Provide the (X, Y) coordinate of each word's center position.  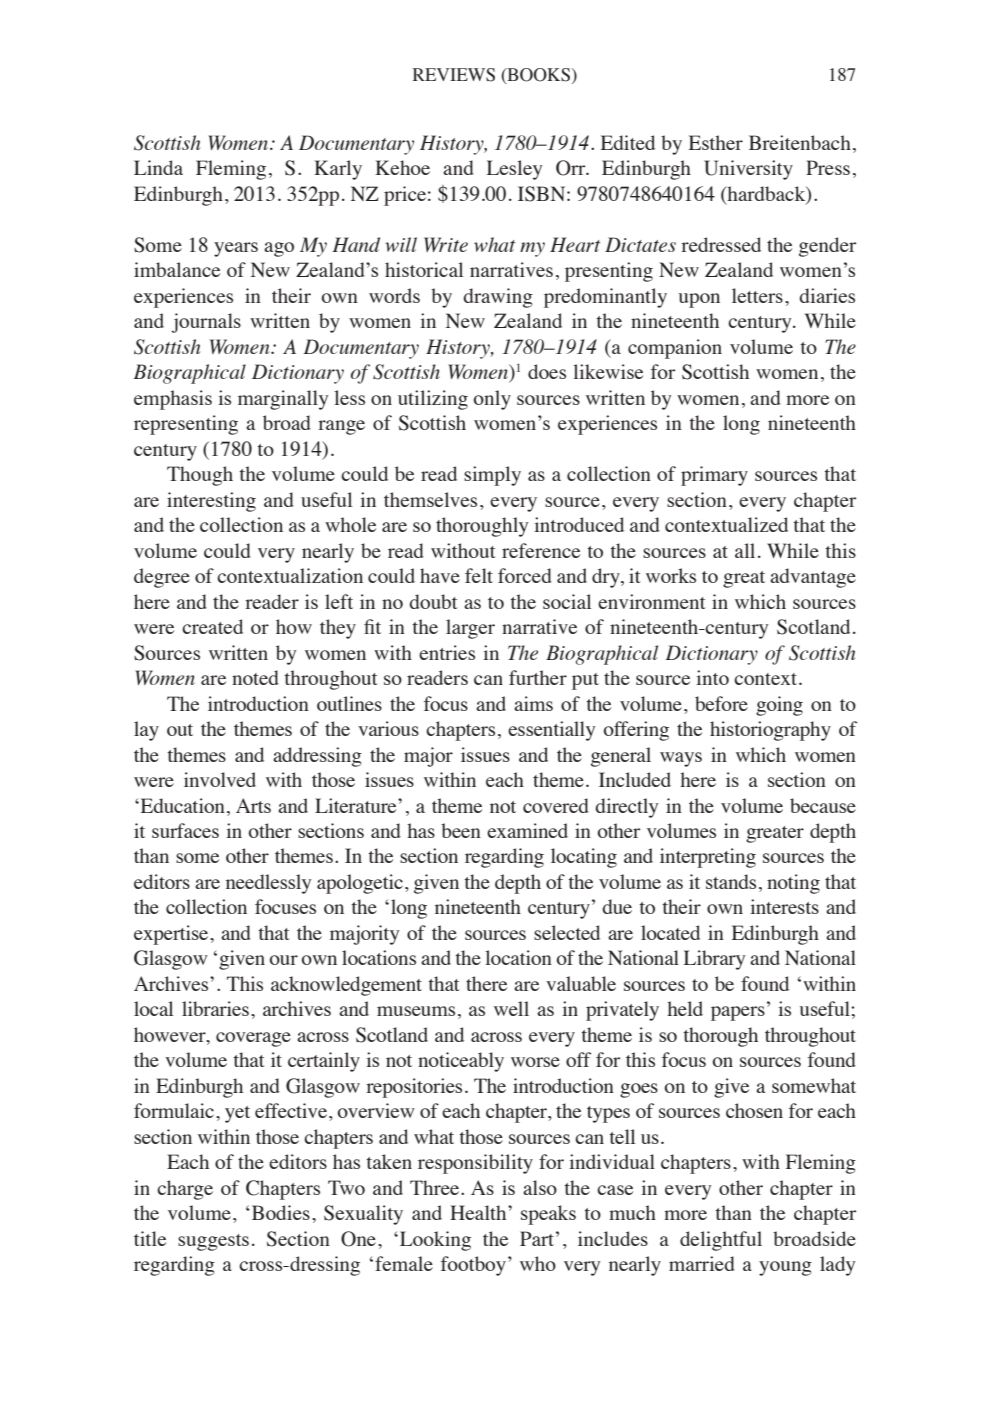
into (712, 677)
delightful (721, 1241)
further (538, 677)
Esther (716, 142)
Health (479, 1212)
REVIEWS (454, 75)
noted (255, 677)
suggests (213, 1242)
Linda (158, 167)
